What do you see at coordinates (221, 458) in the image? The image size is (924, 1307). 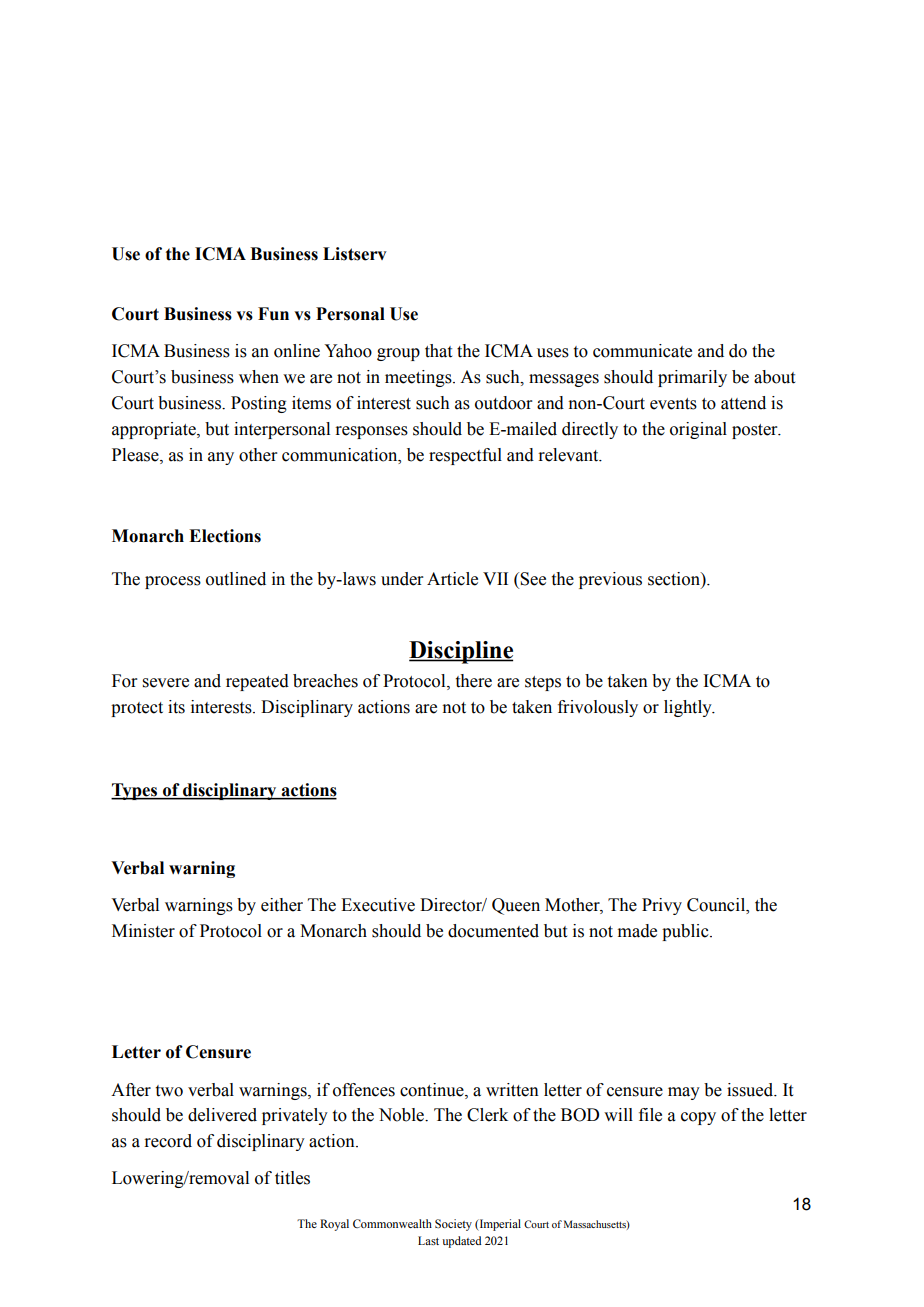 I see `any` at bounding box center [221, 458].
